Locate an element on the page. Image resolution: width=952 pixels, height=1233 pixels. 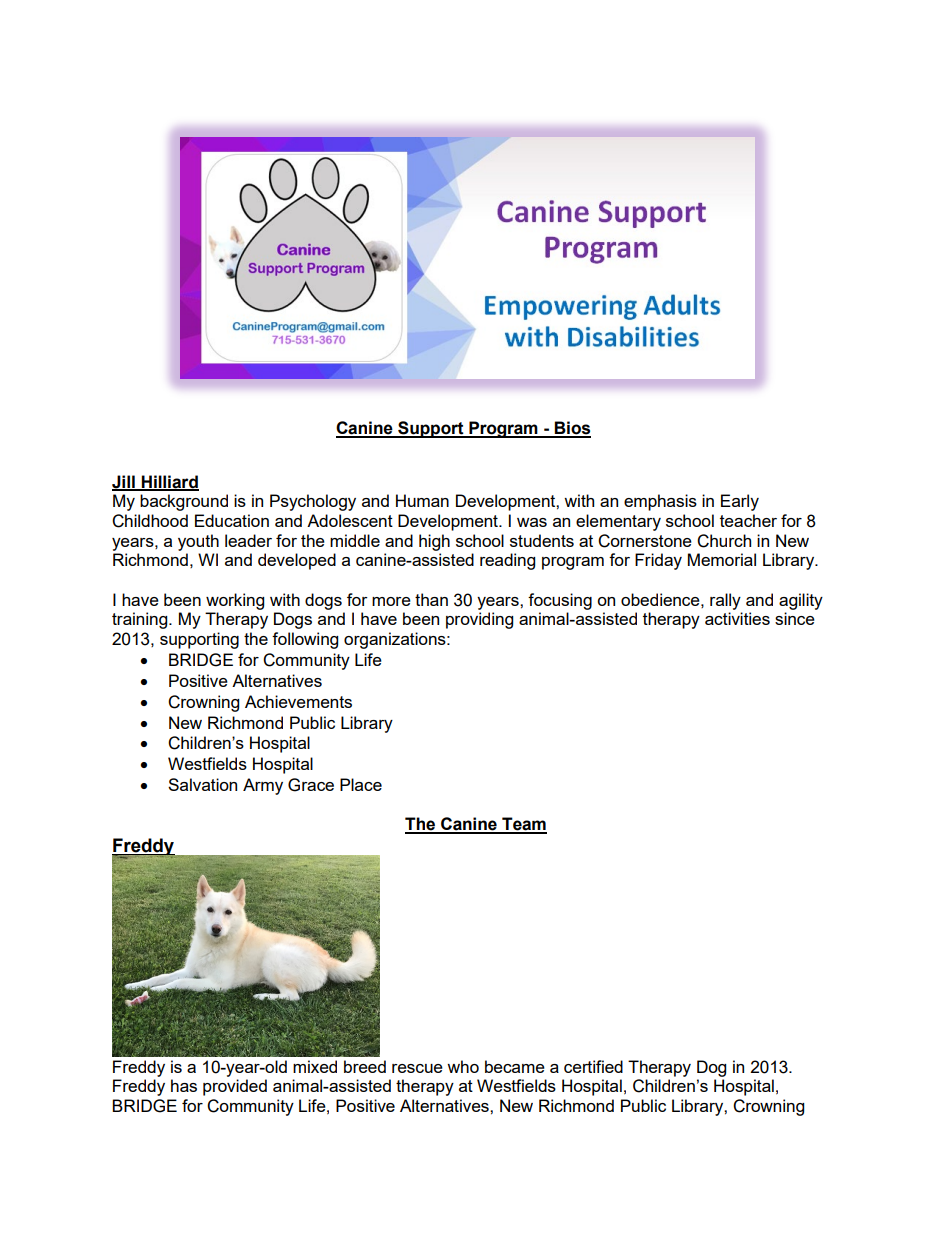
Salvation is located at coordinates (202, 784).
